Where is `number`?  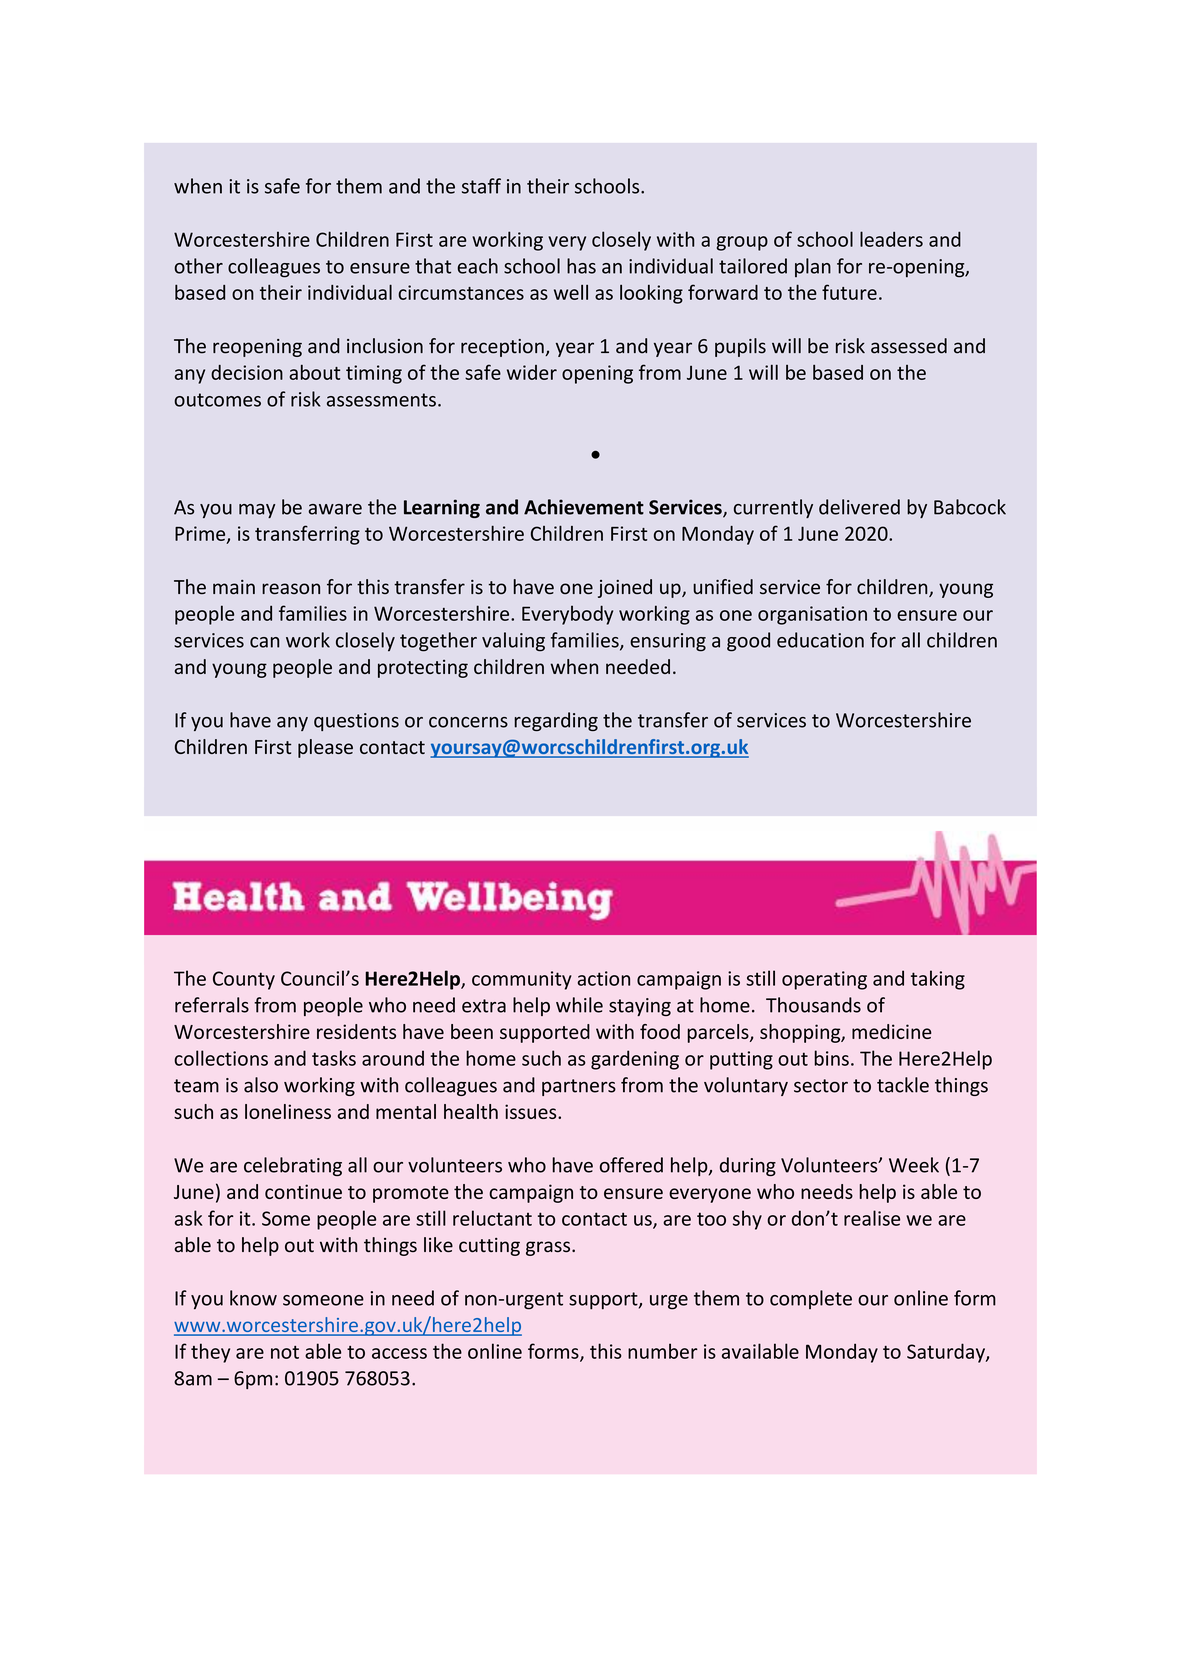 number is located at coordinates (663, 1351).
